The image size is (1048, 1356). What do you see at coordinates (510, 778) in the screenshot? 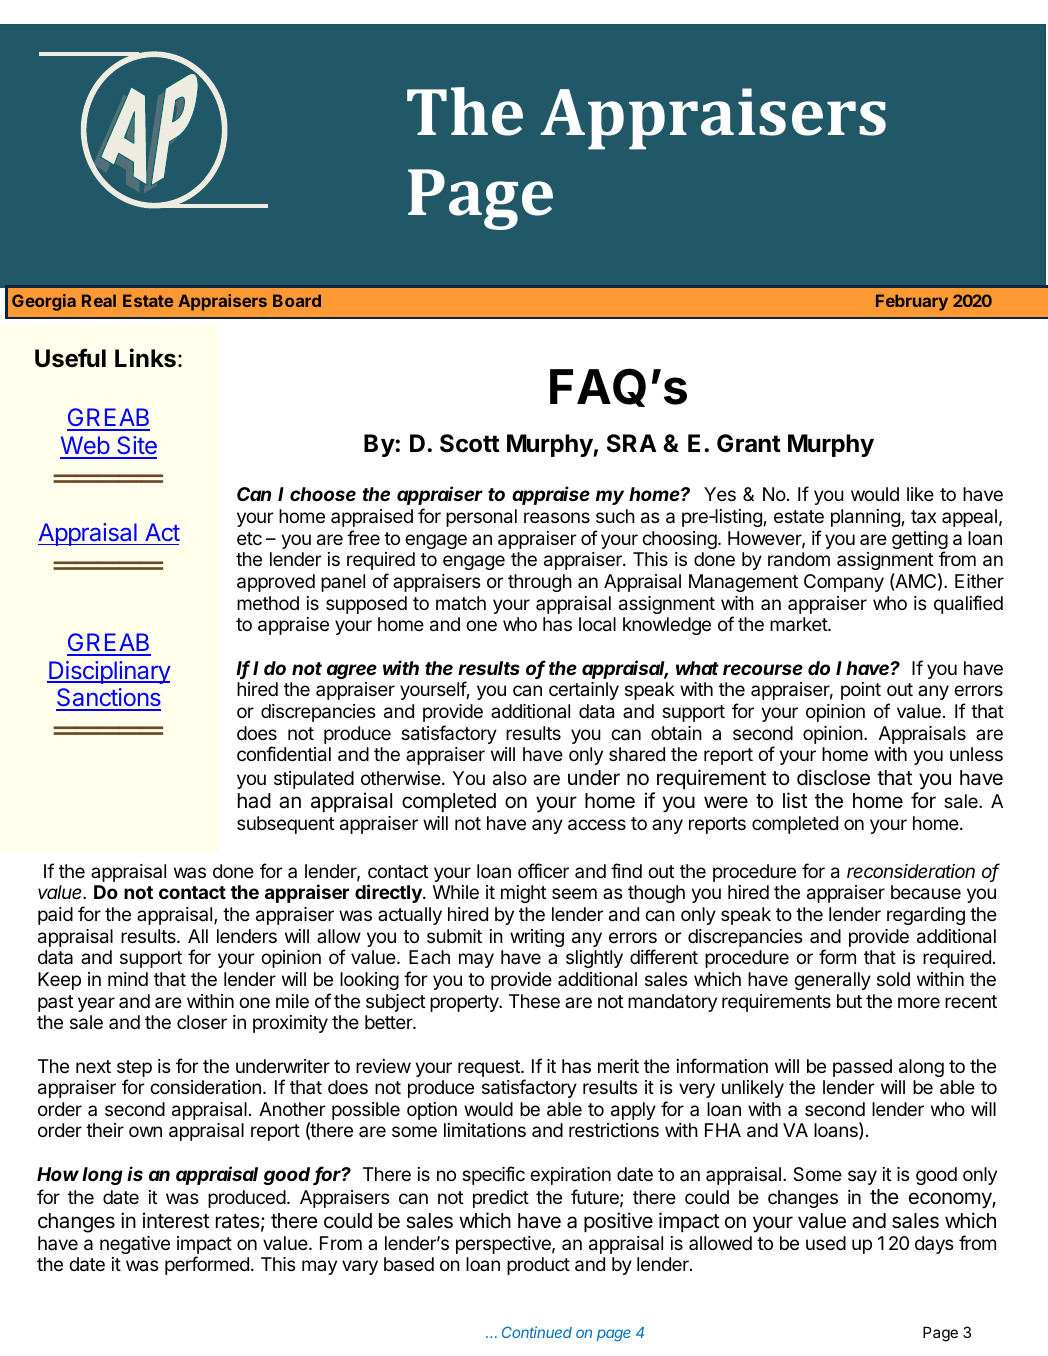
I see `also` at bounding box center [510, 778].
